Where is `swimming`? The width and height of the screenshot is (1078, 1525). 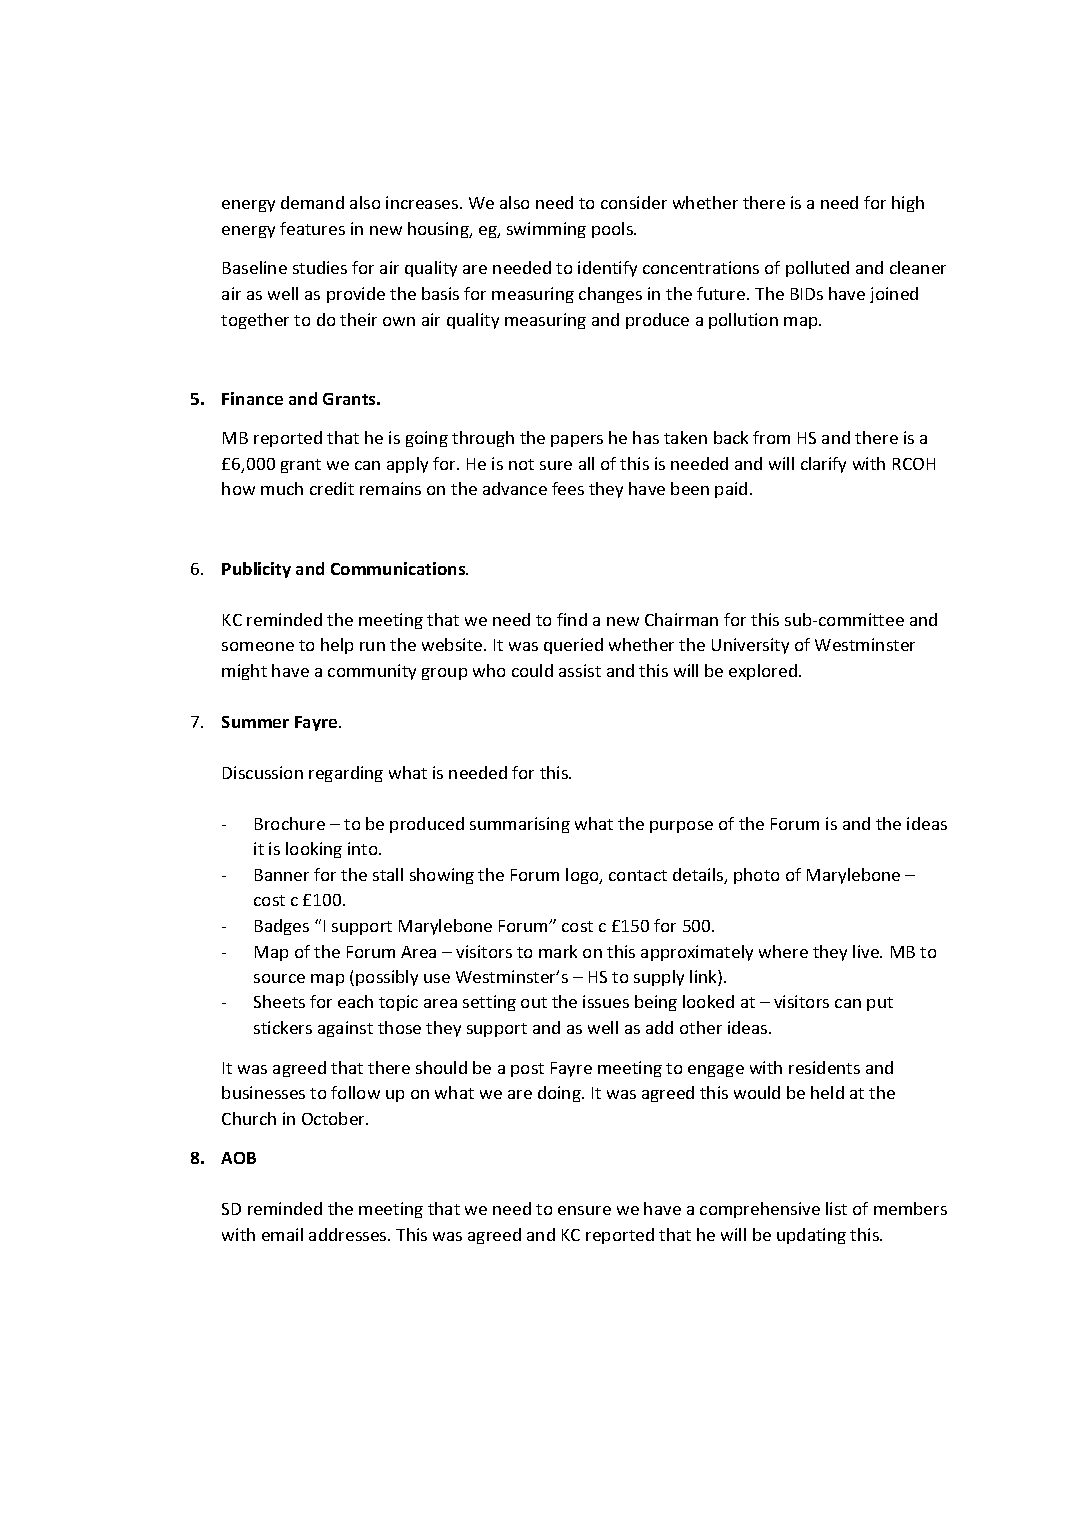
swimming is located at coordinates (546, 230).
